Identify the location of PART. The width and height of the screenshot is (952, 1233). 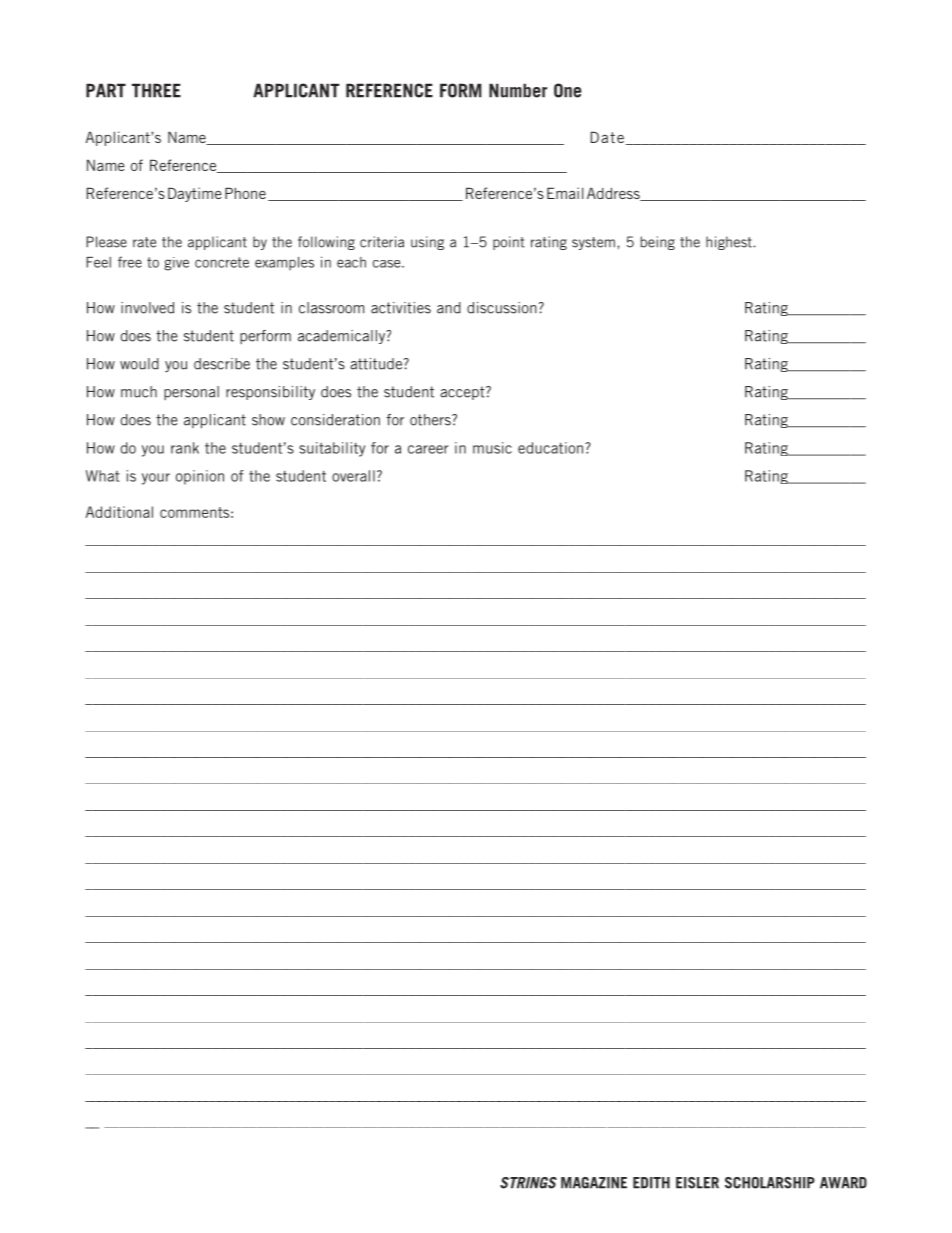
(106, 90).
